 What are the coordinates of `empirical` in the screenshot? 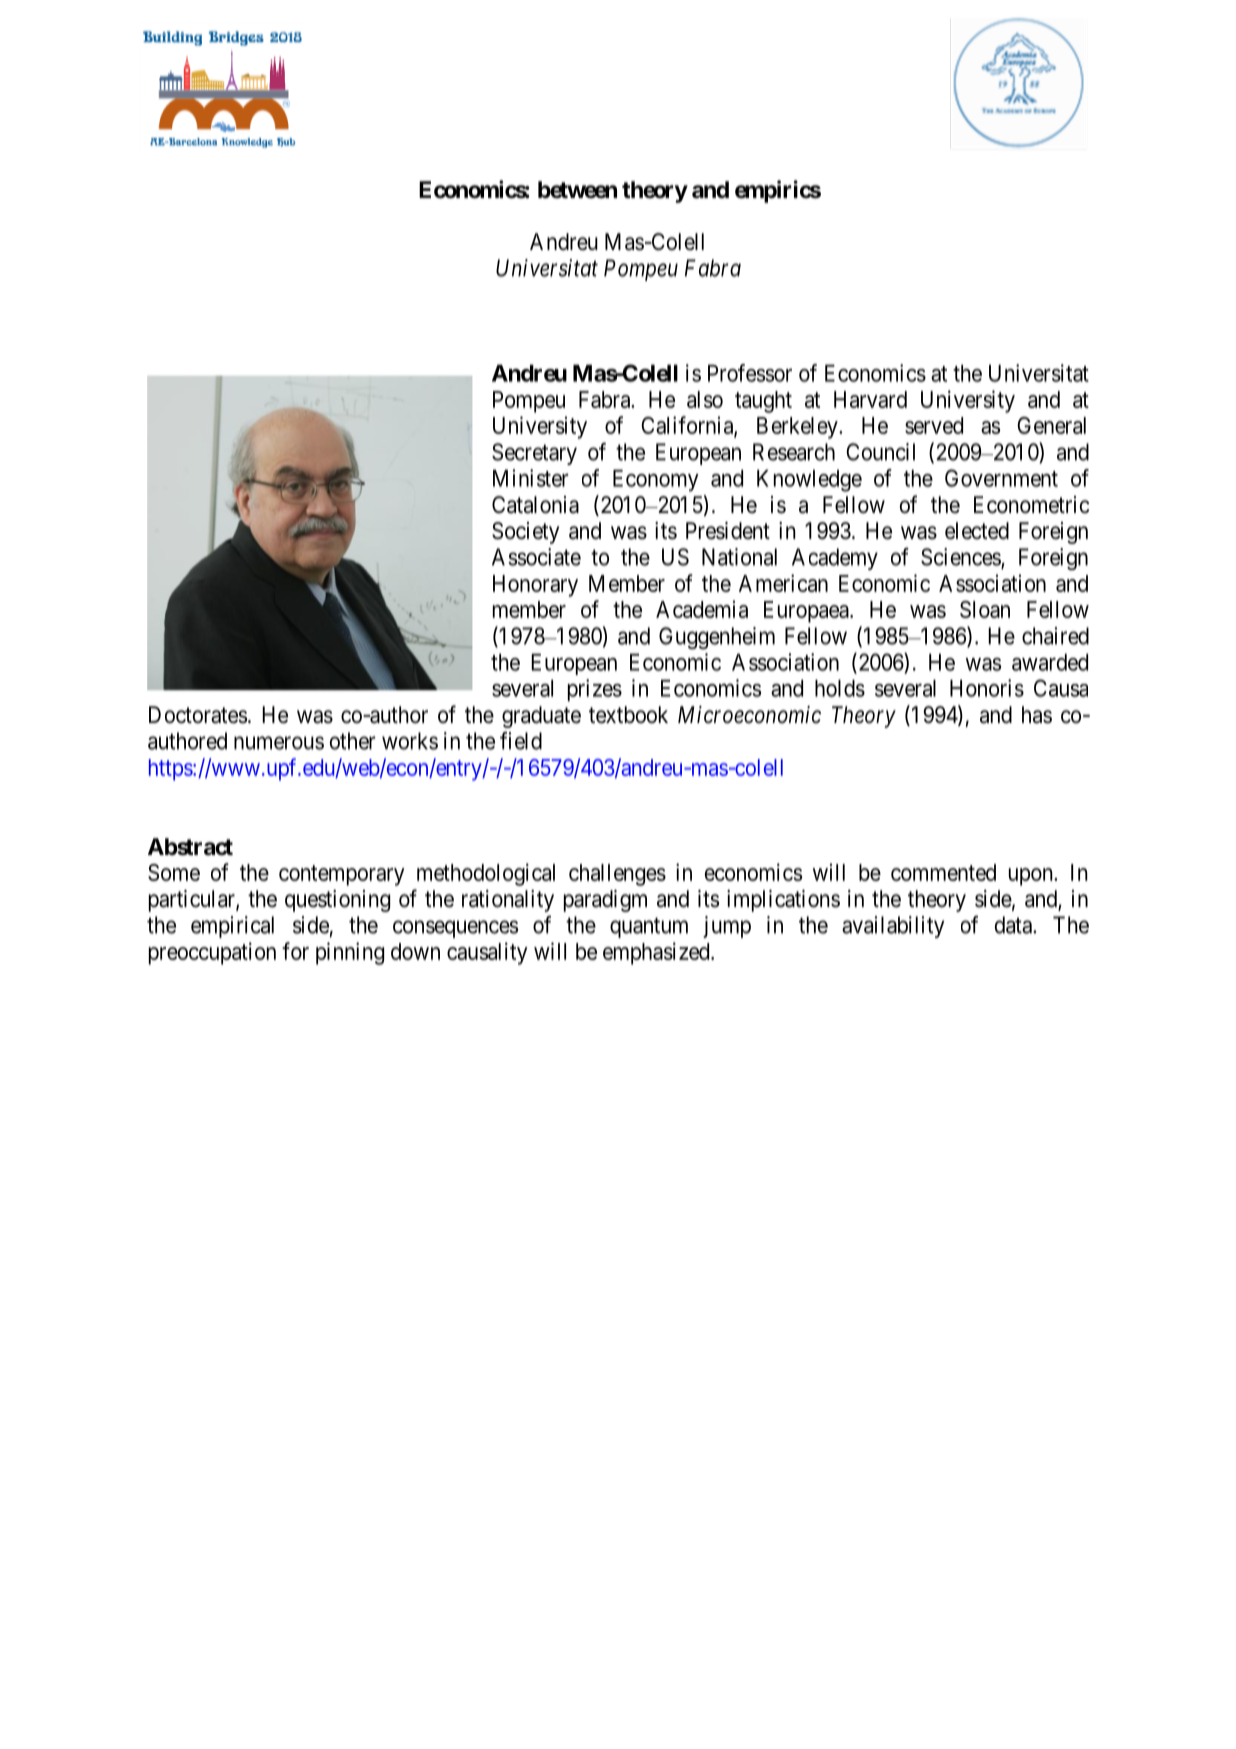 It's located at (232, 927).
